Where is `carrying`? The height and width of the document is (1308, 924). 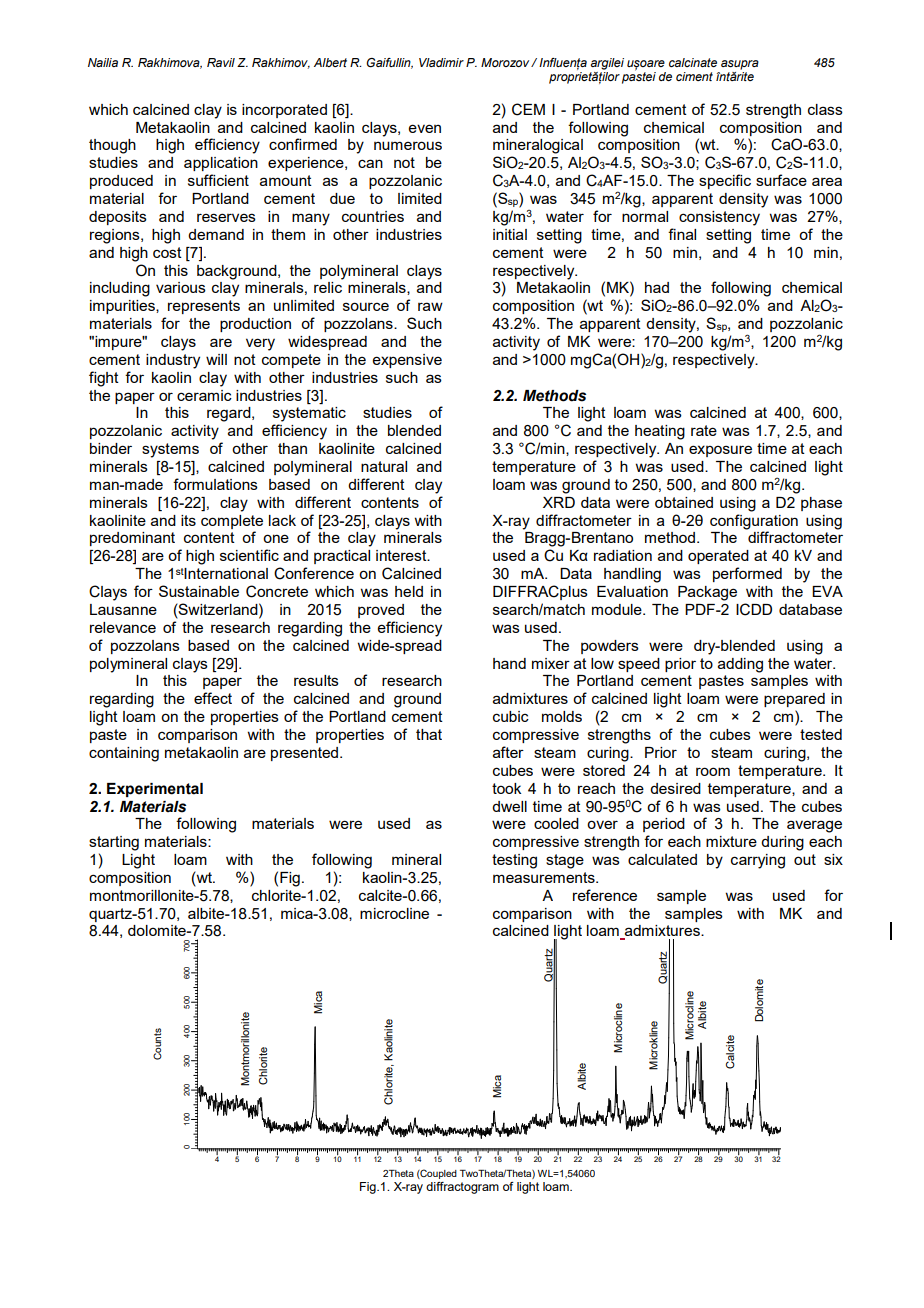 carrying is located at coordinates (758, 861).
